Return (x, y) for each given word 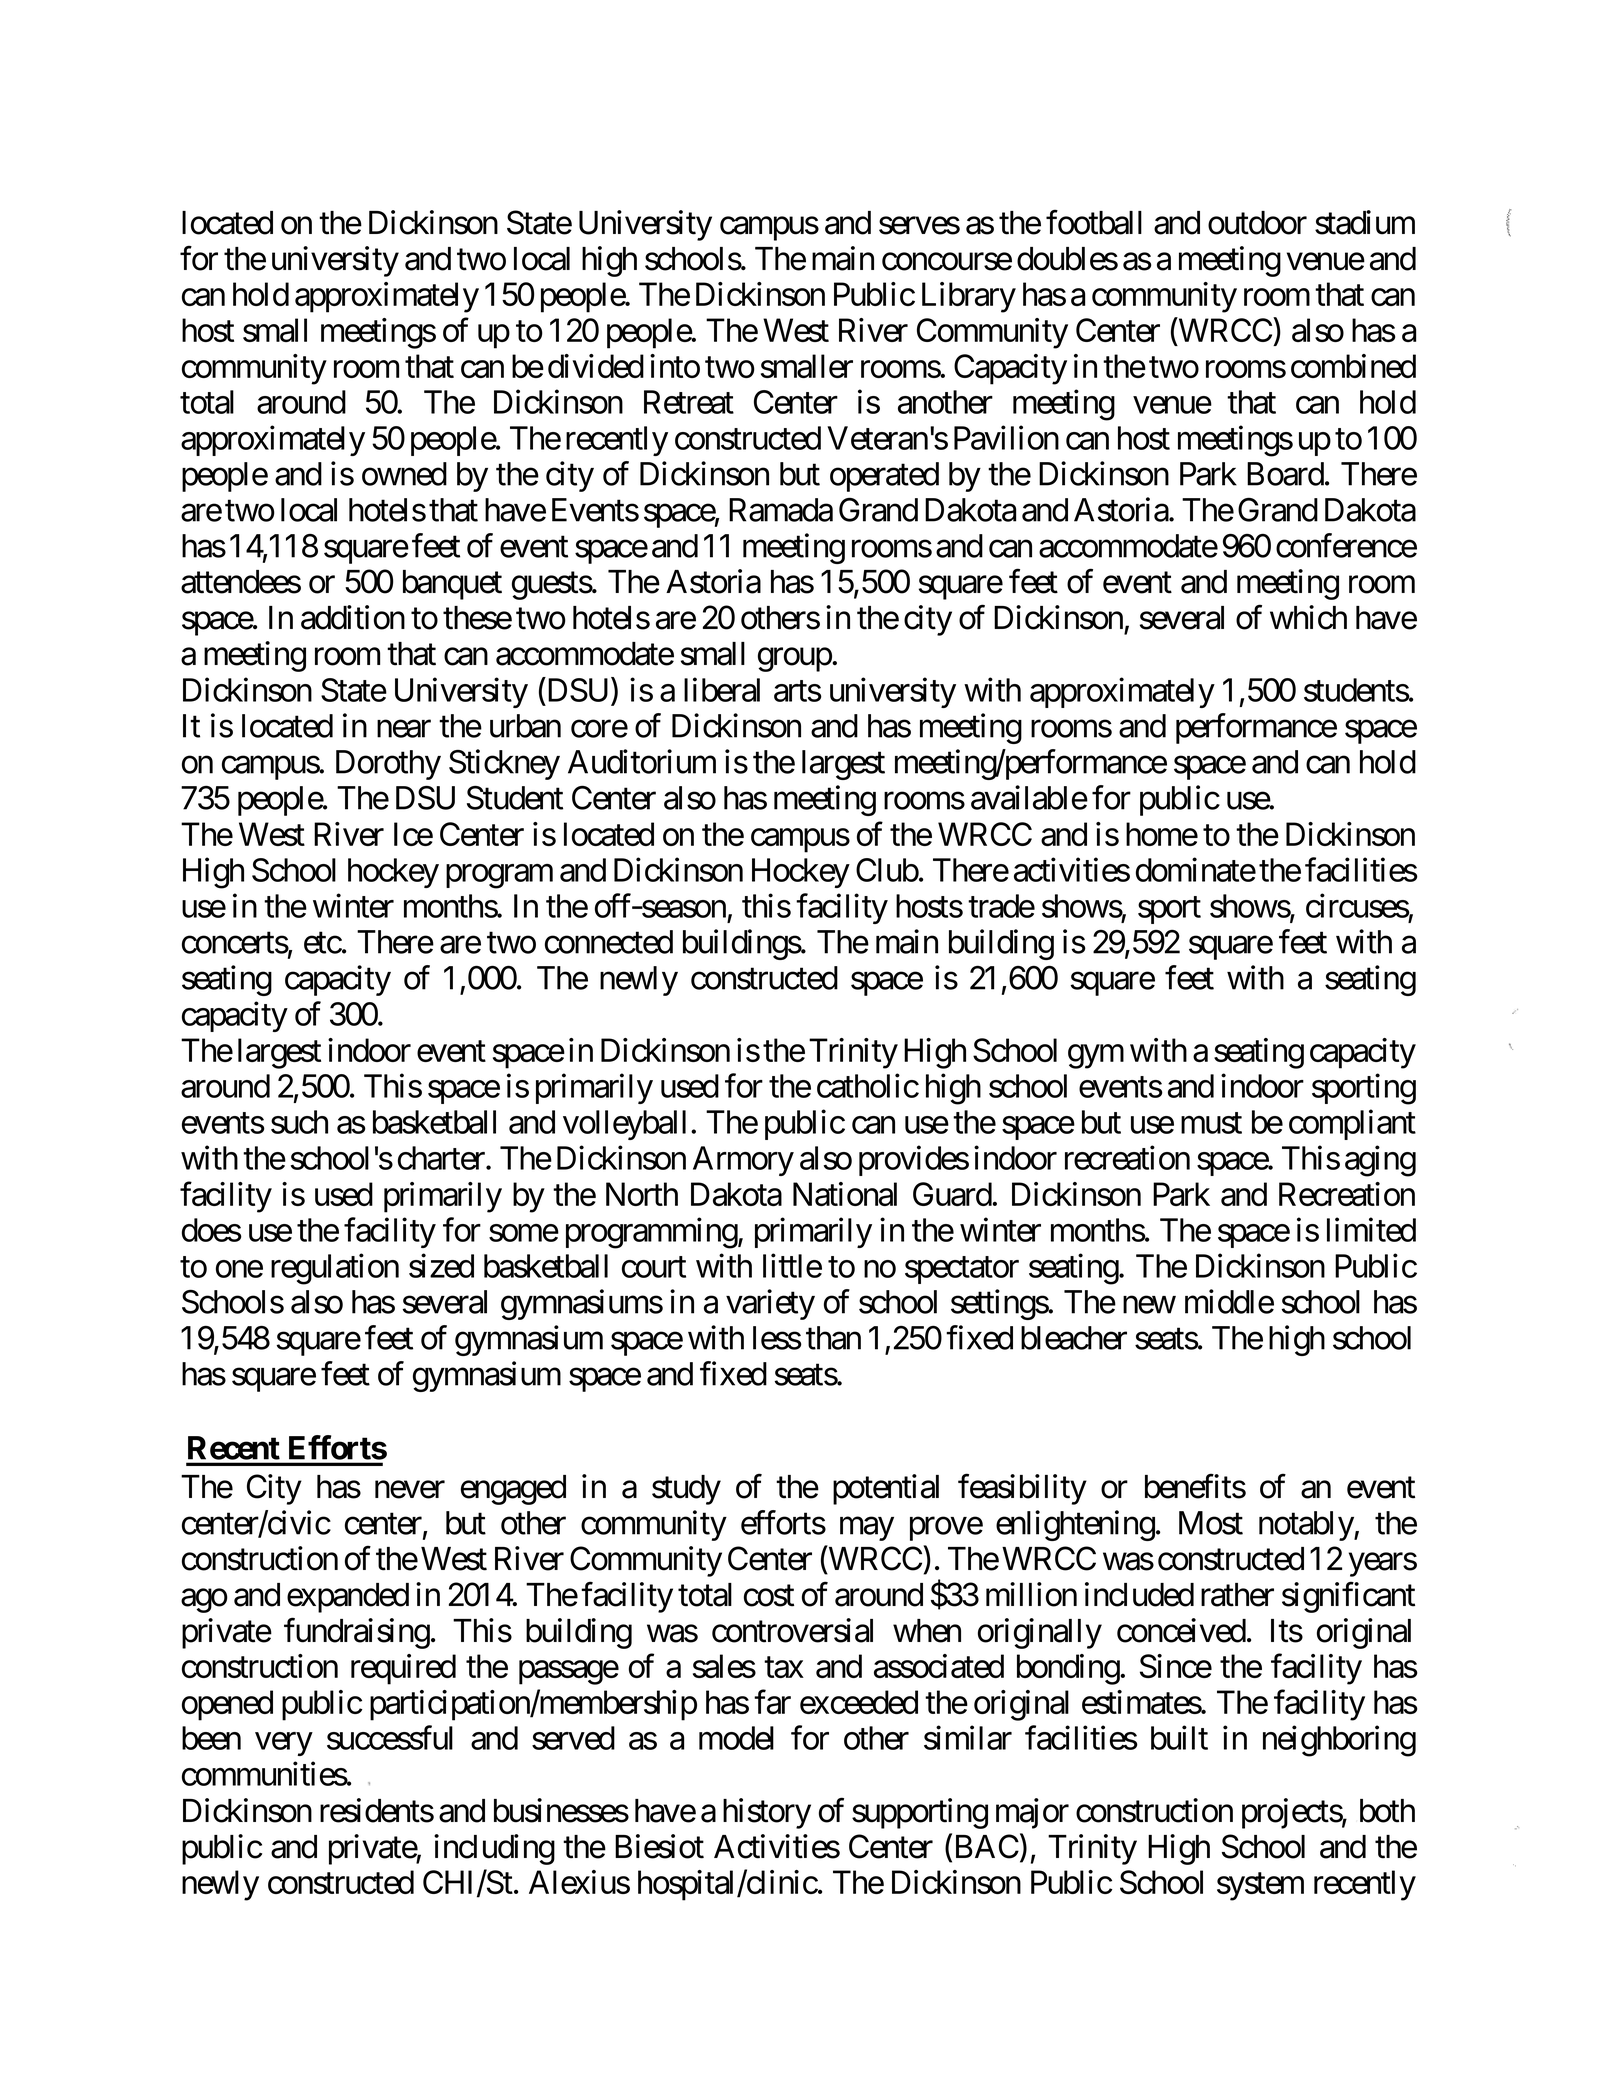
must (1211, 1123)
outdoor (1257, 223)
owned (404, 474)
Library (969, 297)
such (299, 1122)
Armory (743, 1161)
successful (390, 1738)
